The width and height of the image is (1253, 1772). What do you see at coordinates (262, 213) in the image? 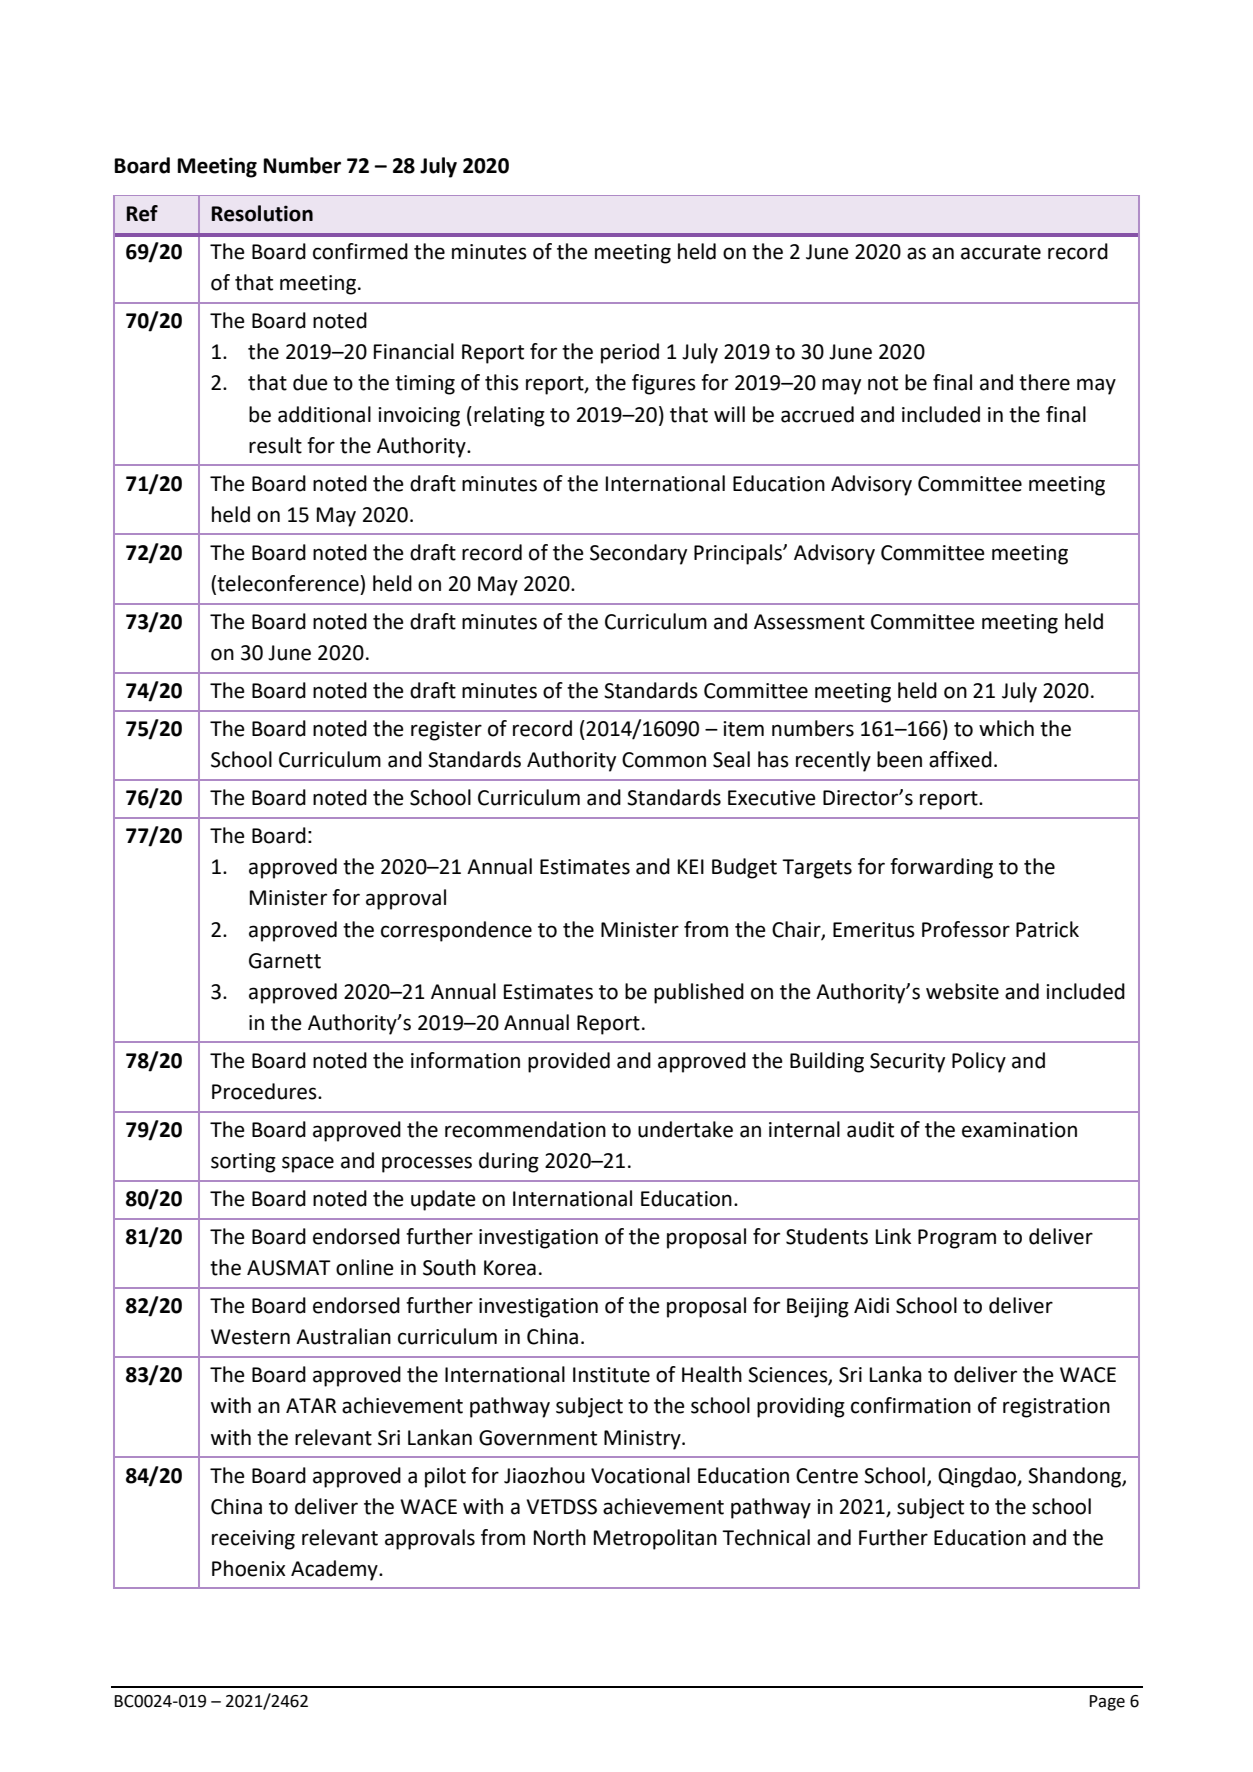
I see `Resolution` at bounding box center [262, 213].
